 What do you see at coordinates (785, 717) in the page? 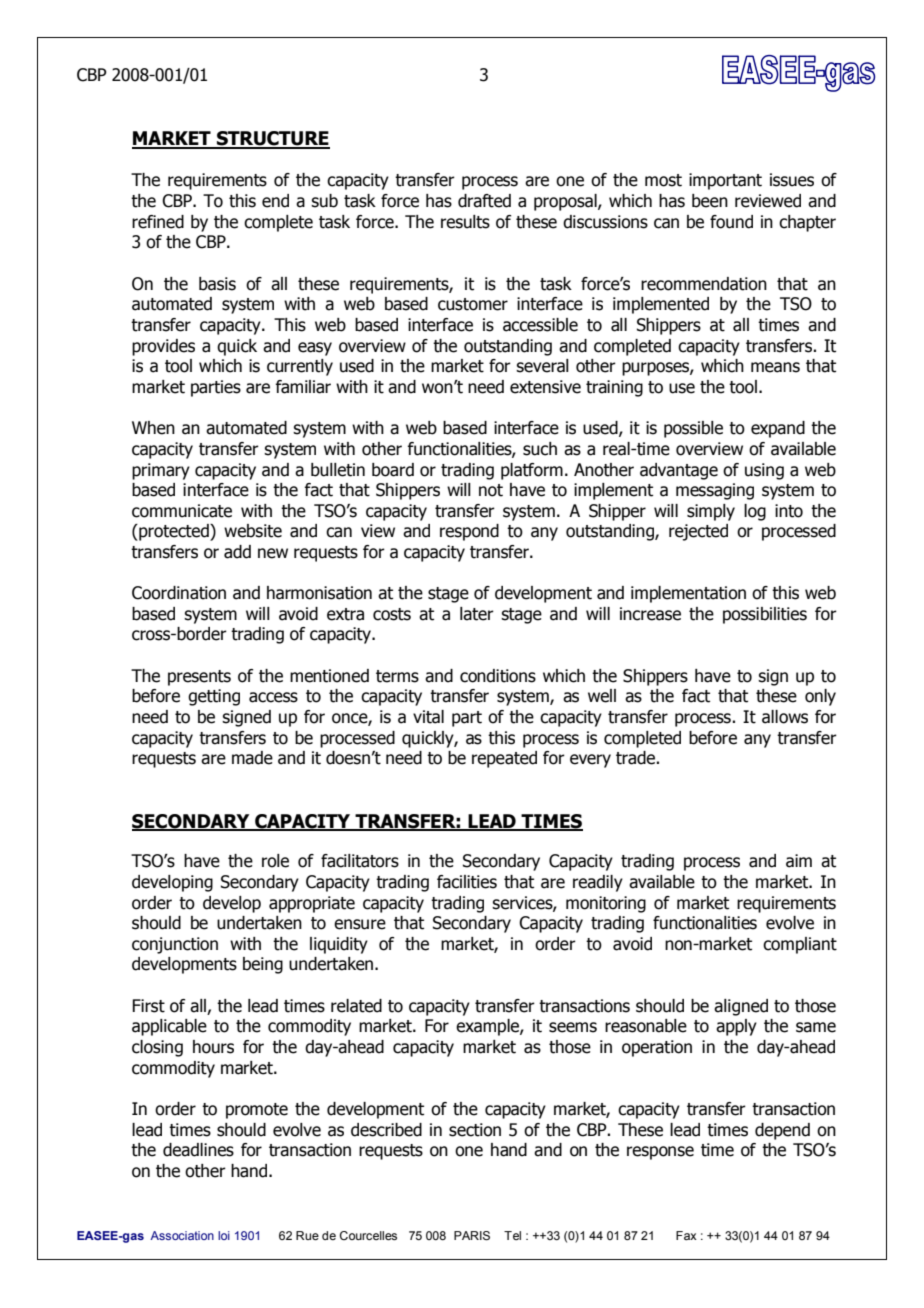
I see `allows` at bounding box center [785, 717].
